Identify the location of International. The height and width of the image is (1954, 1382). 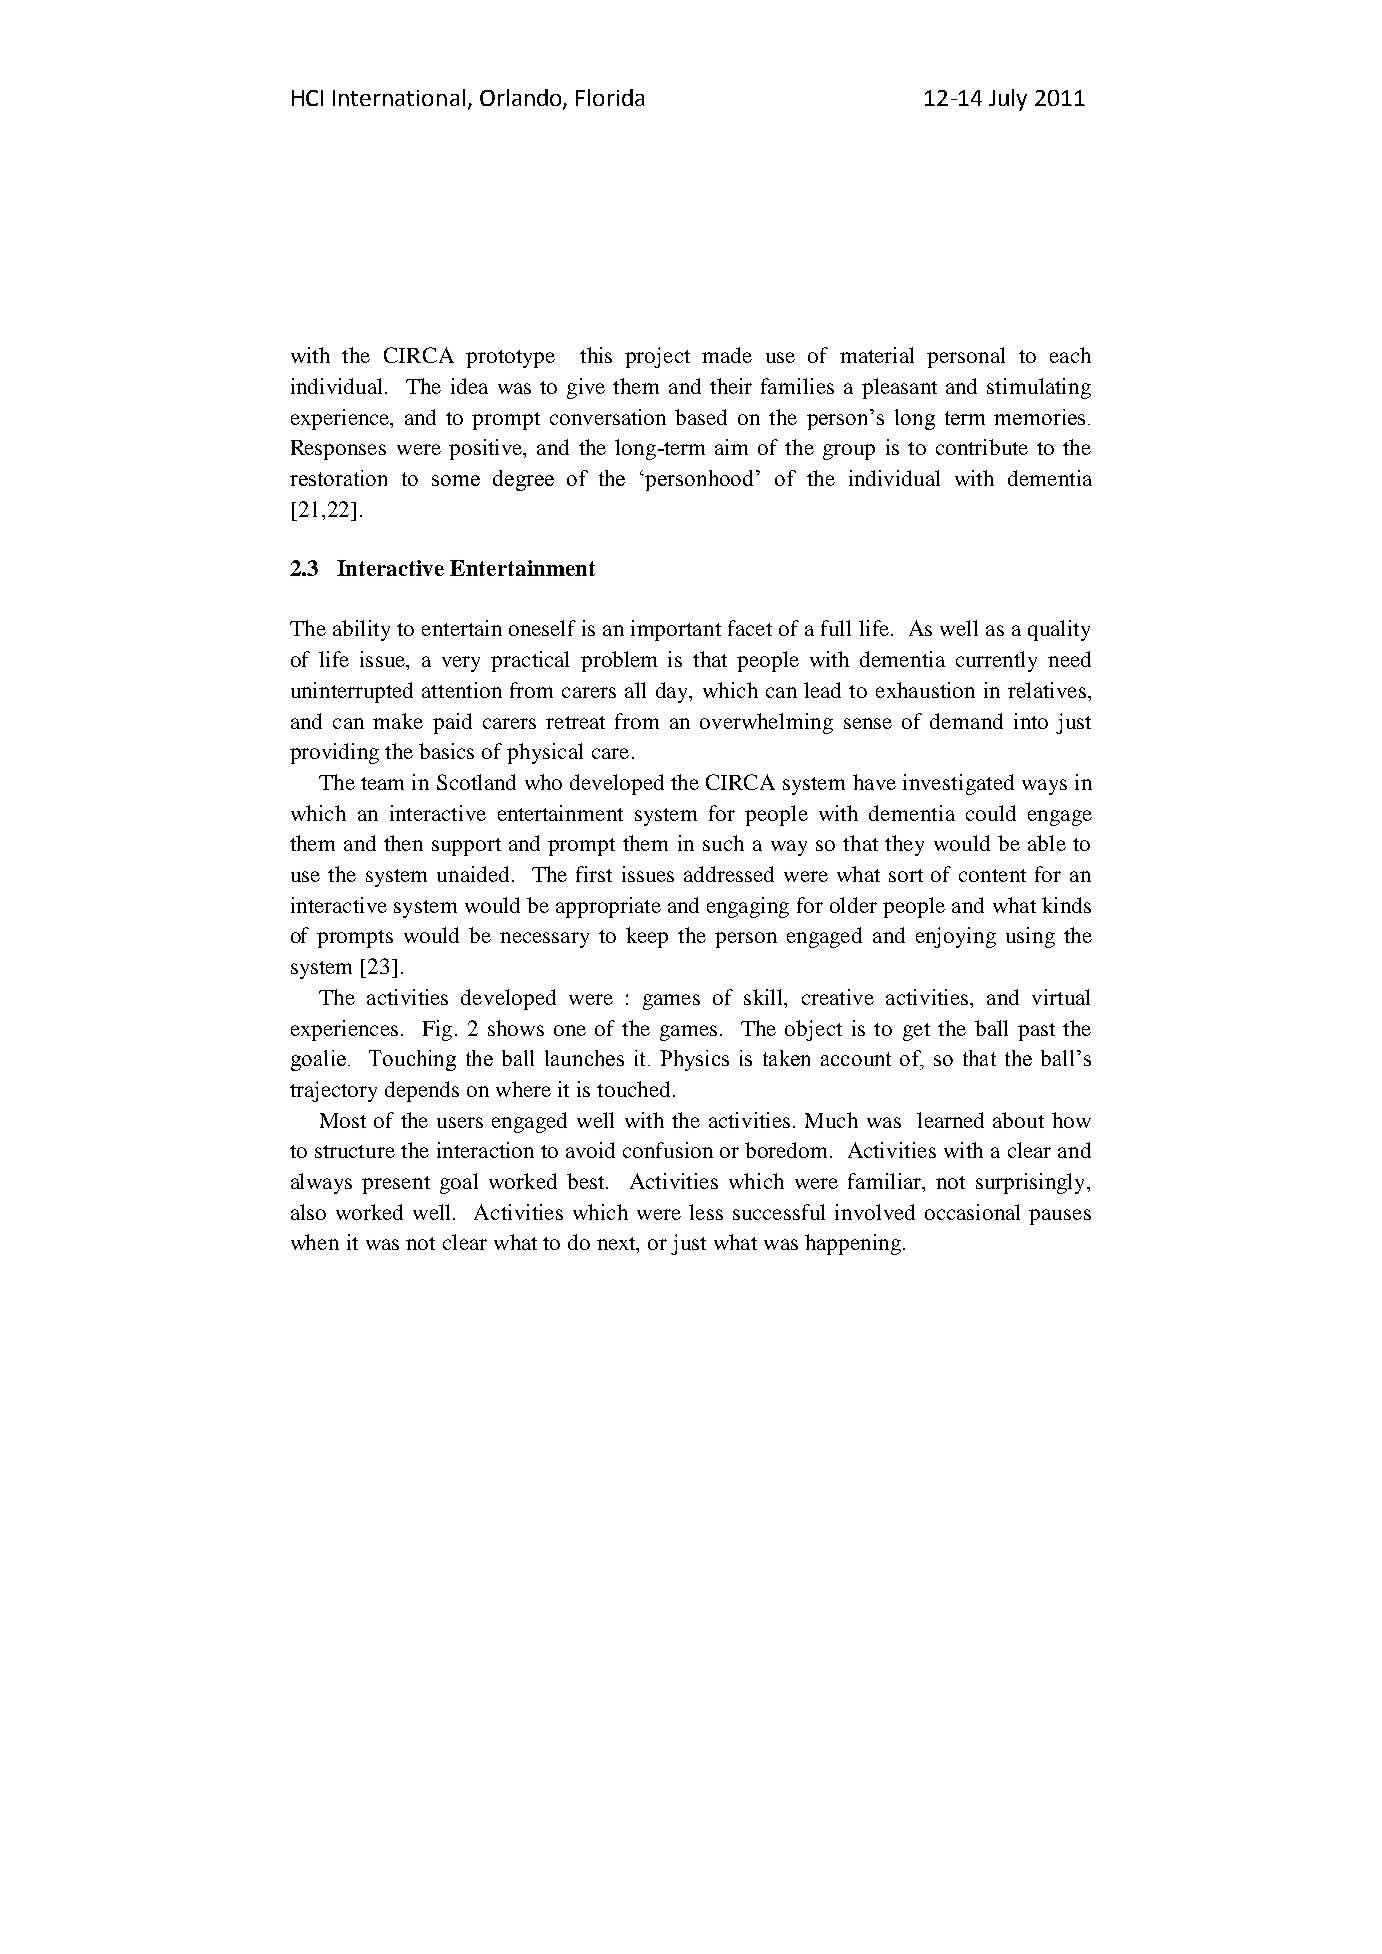
(399, 97).
